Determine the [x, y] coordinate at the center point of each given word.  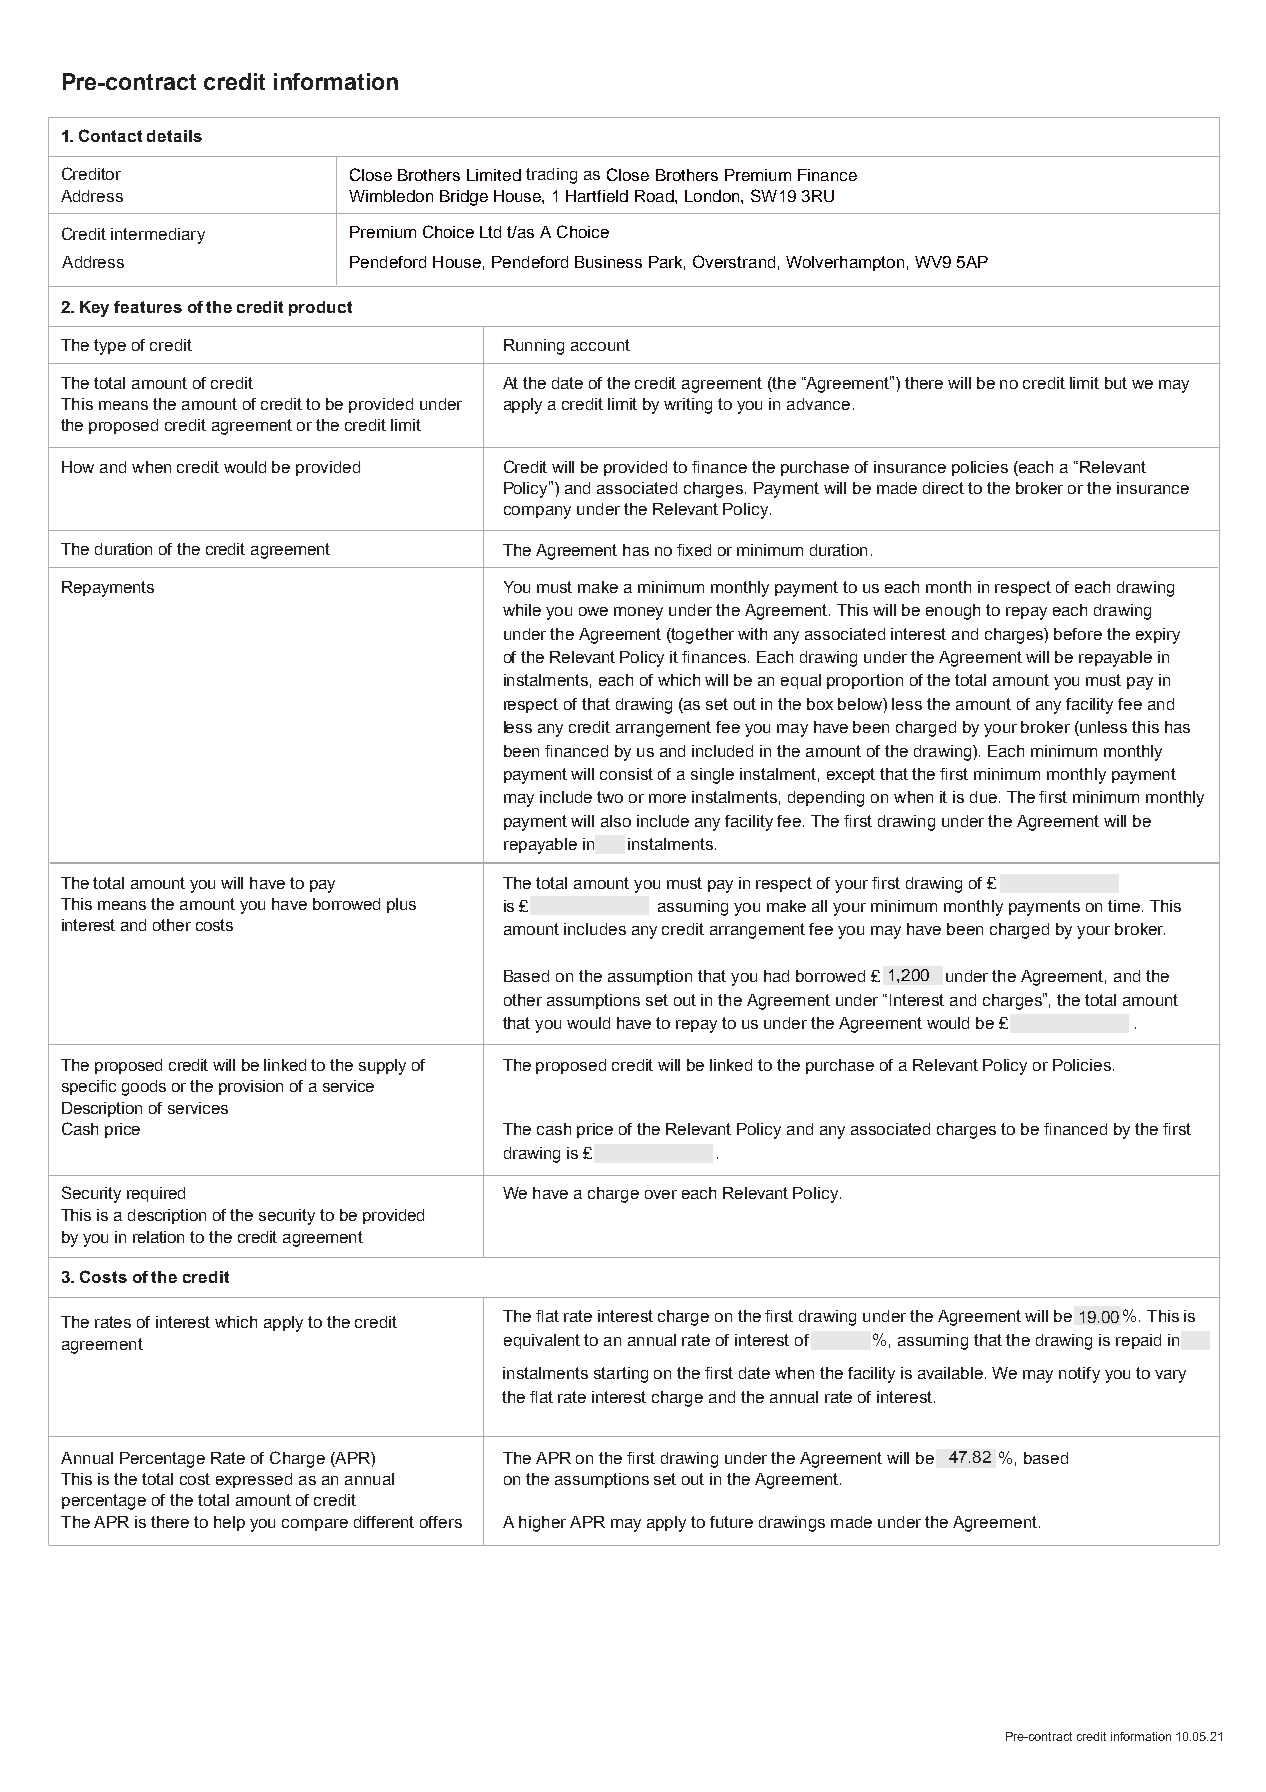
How [78, 467]
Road [655, 196]
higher [542, 1524]
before [1078, 634]
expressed [254, 1480]
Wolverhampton [845, 263]
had [776, 976]
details [174, 136]
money [638, 613]
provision [251, 1087]
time [1125, 906]
